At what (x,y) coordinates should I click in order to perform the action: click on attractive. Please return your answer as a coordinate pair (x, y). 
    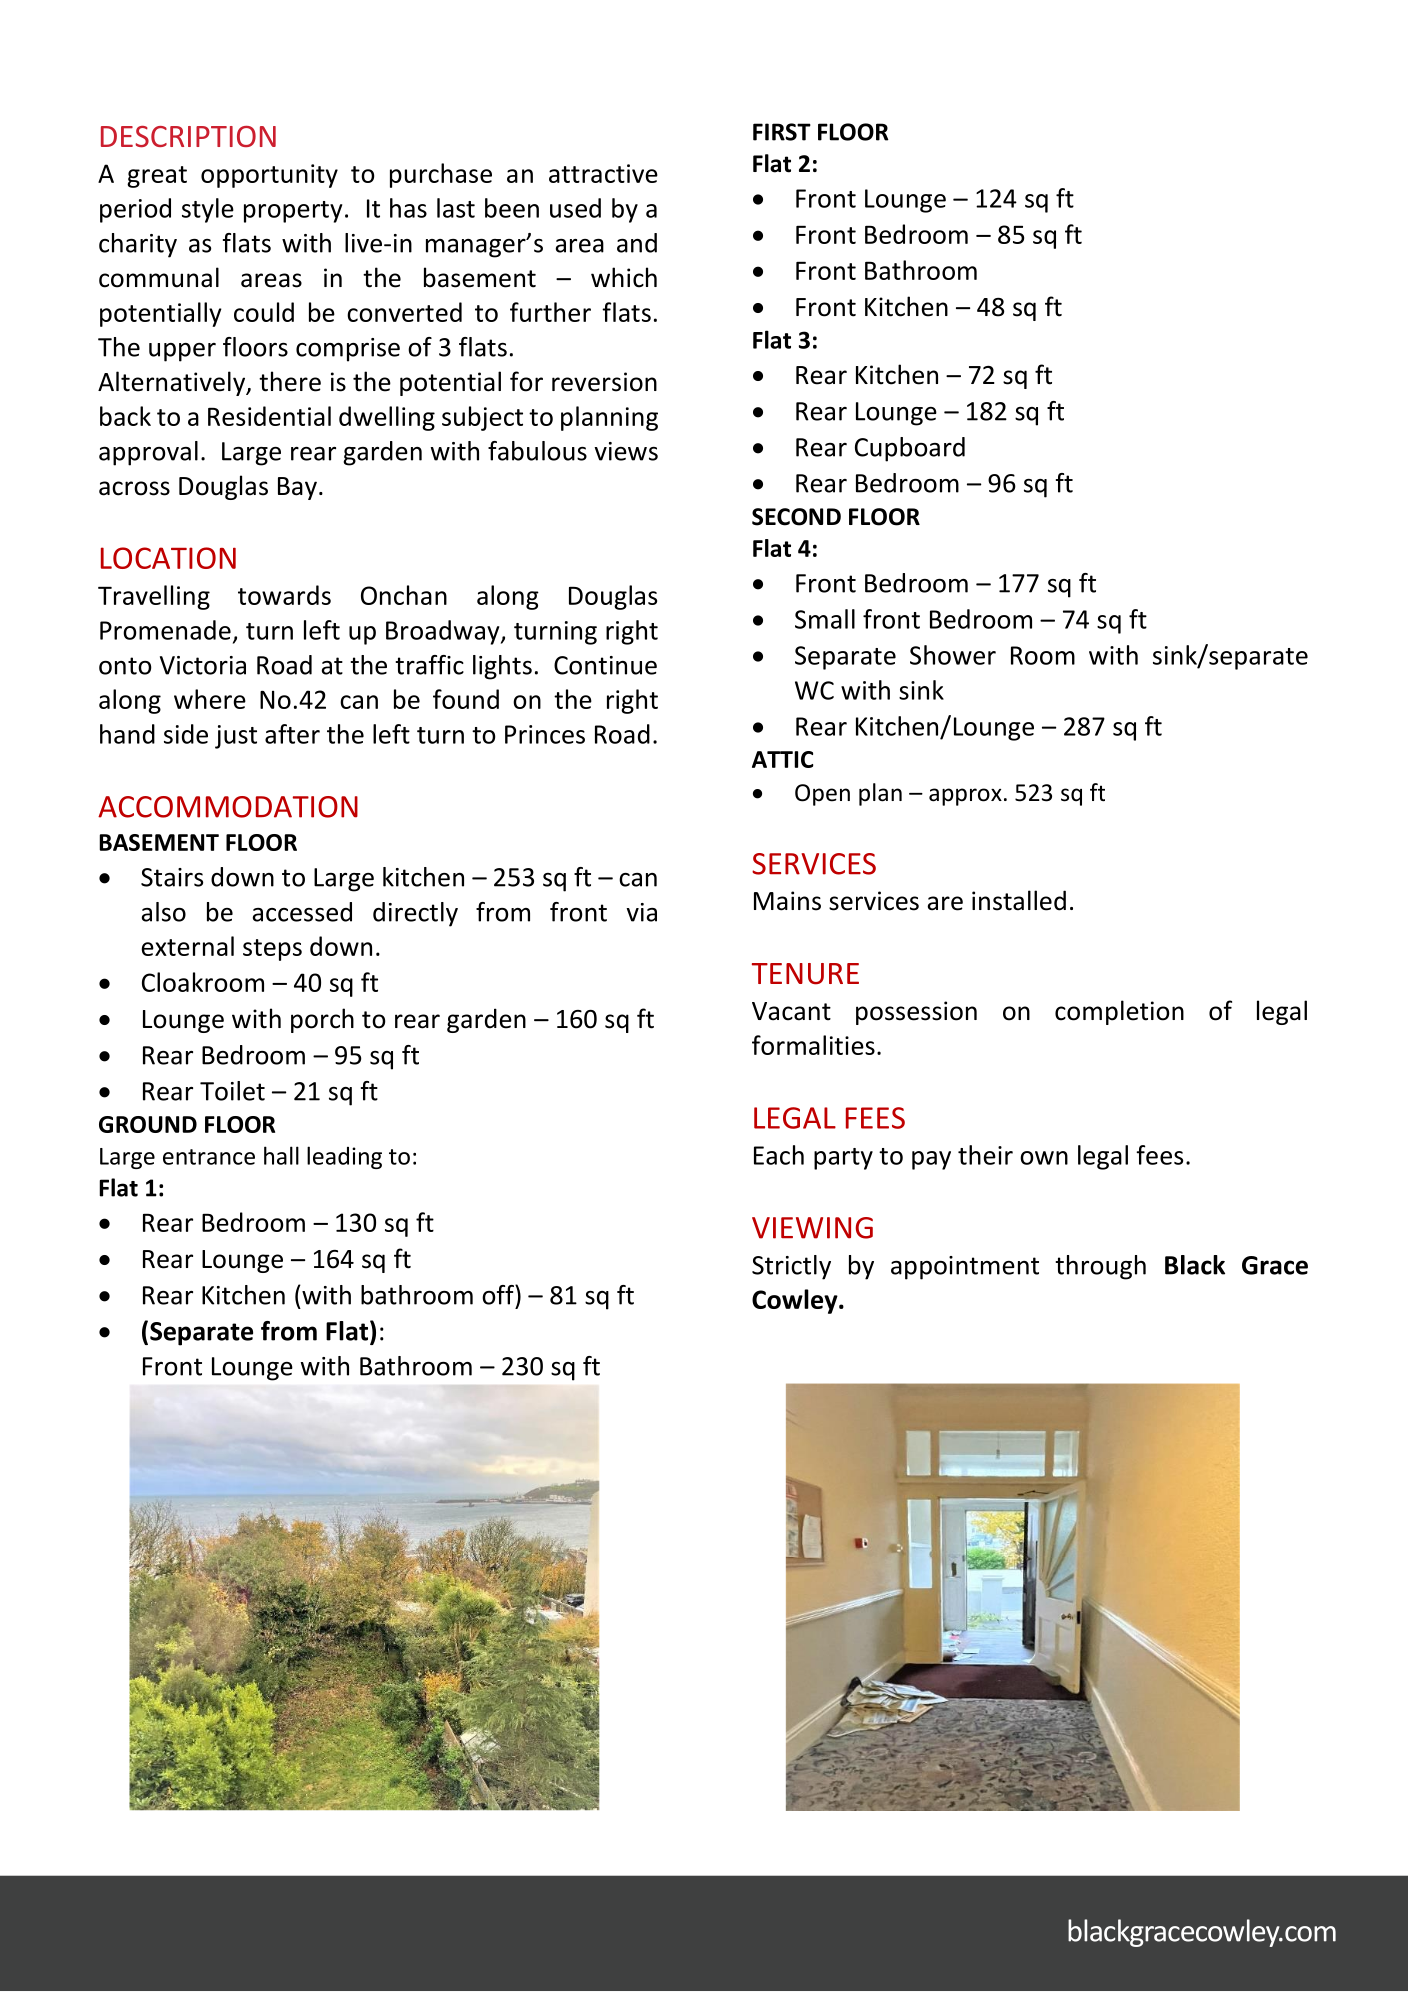
    Looking at the image, I should click on (603, 173).
